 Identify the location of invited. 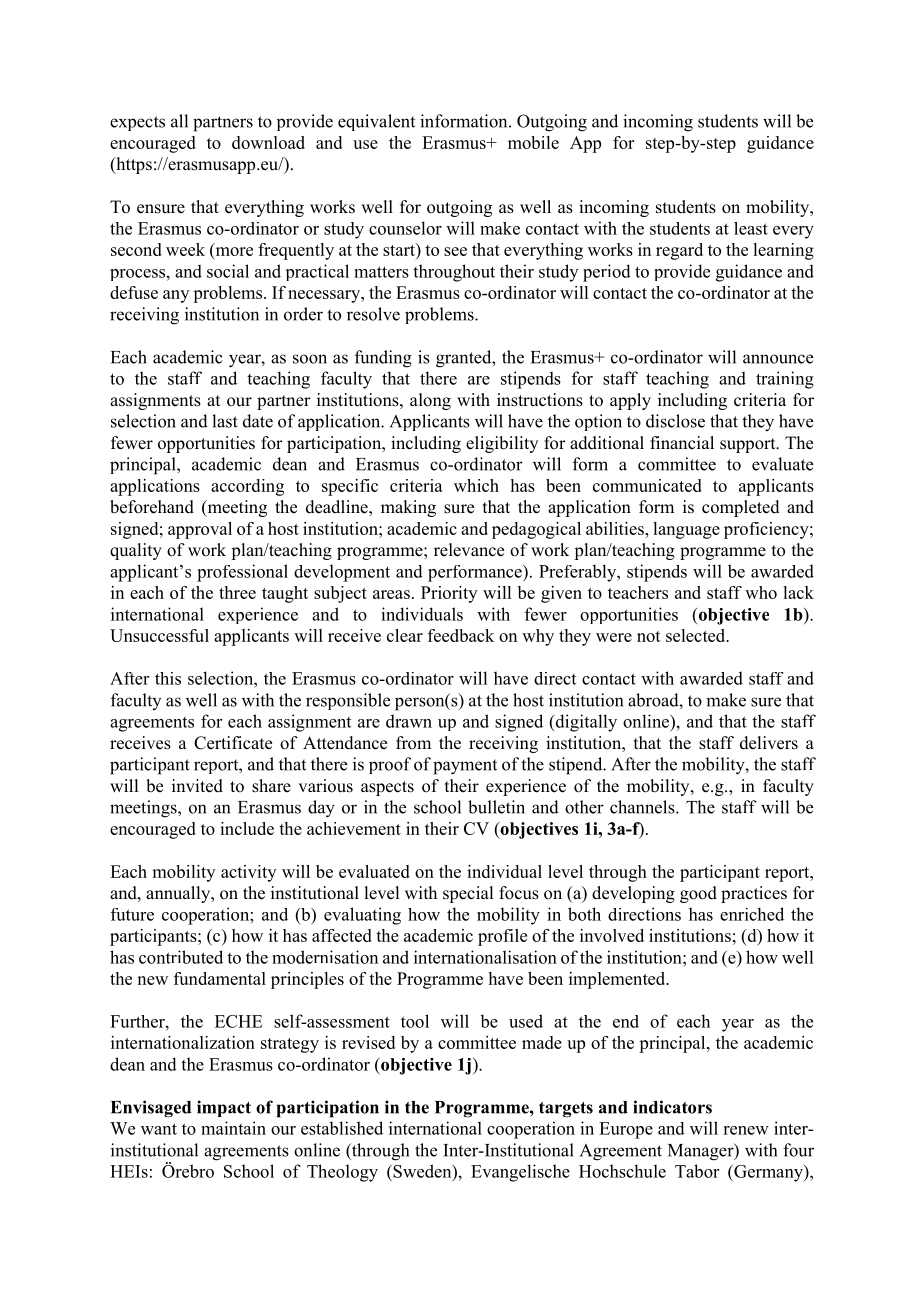
(197, 786).
